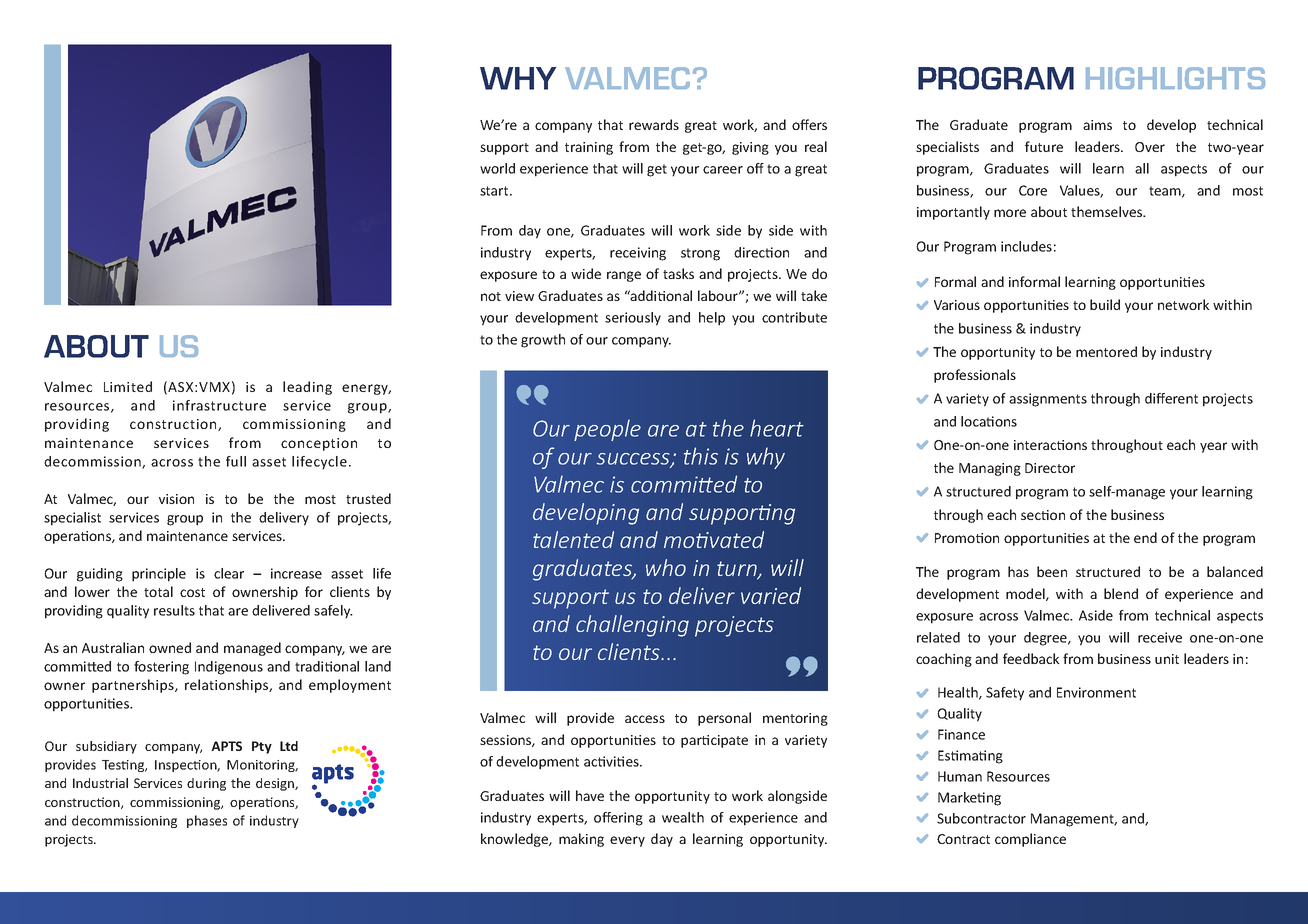 This screenshot has width=1308, height=924. Describe the element at coordinates (1097, 125) in the screenshot. I see `aims` at that location.
